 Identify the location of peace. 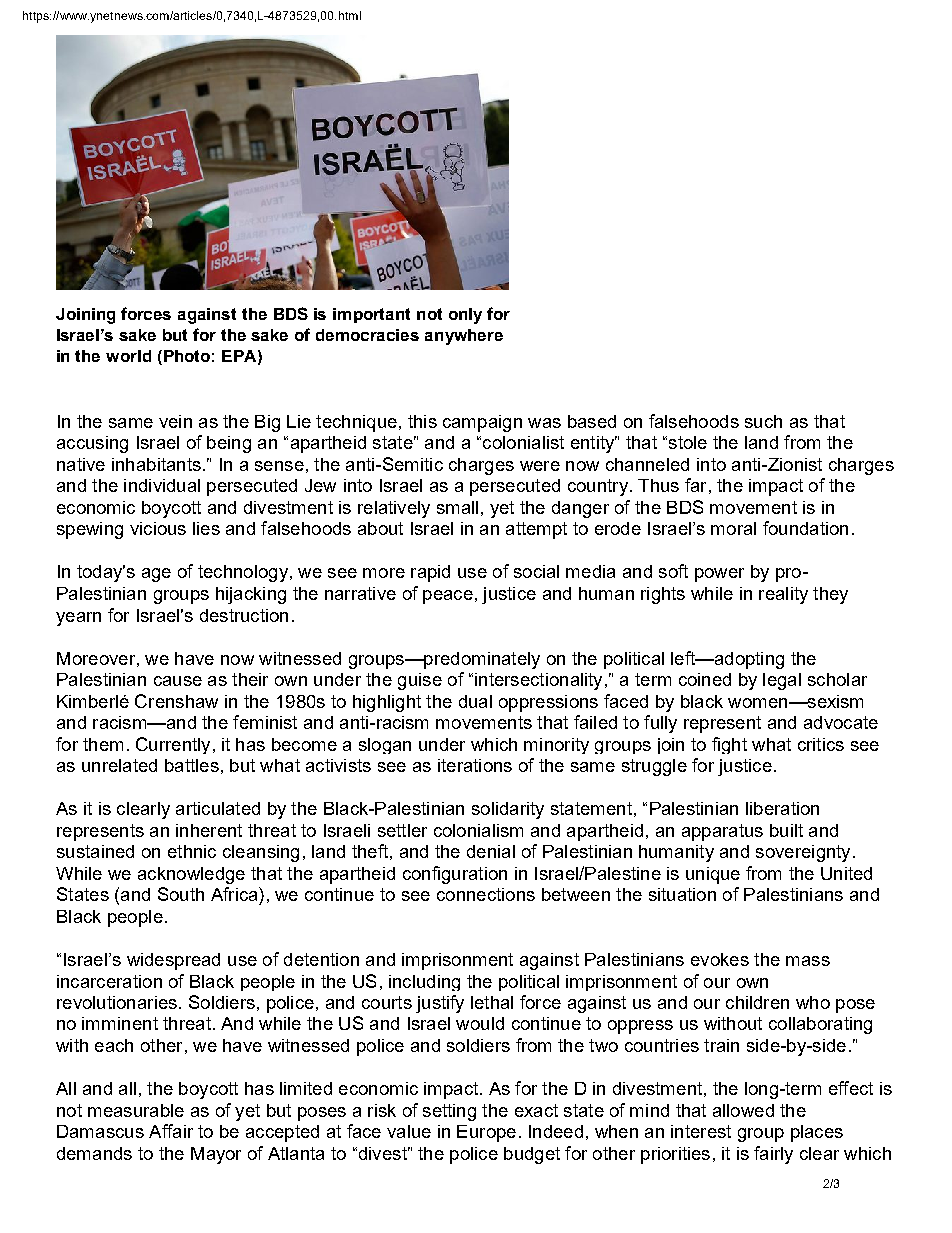
(448, 597).
